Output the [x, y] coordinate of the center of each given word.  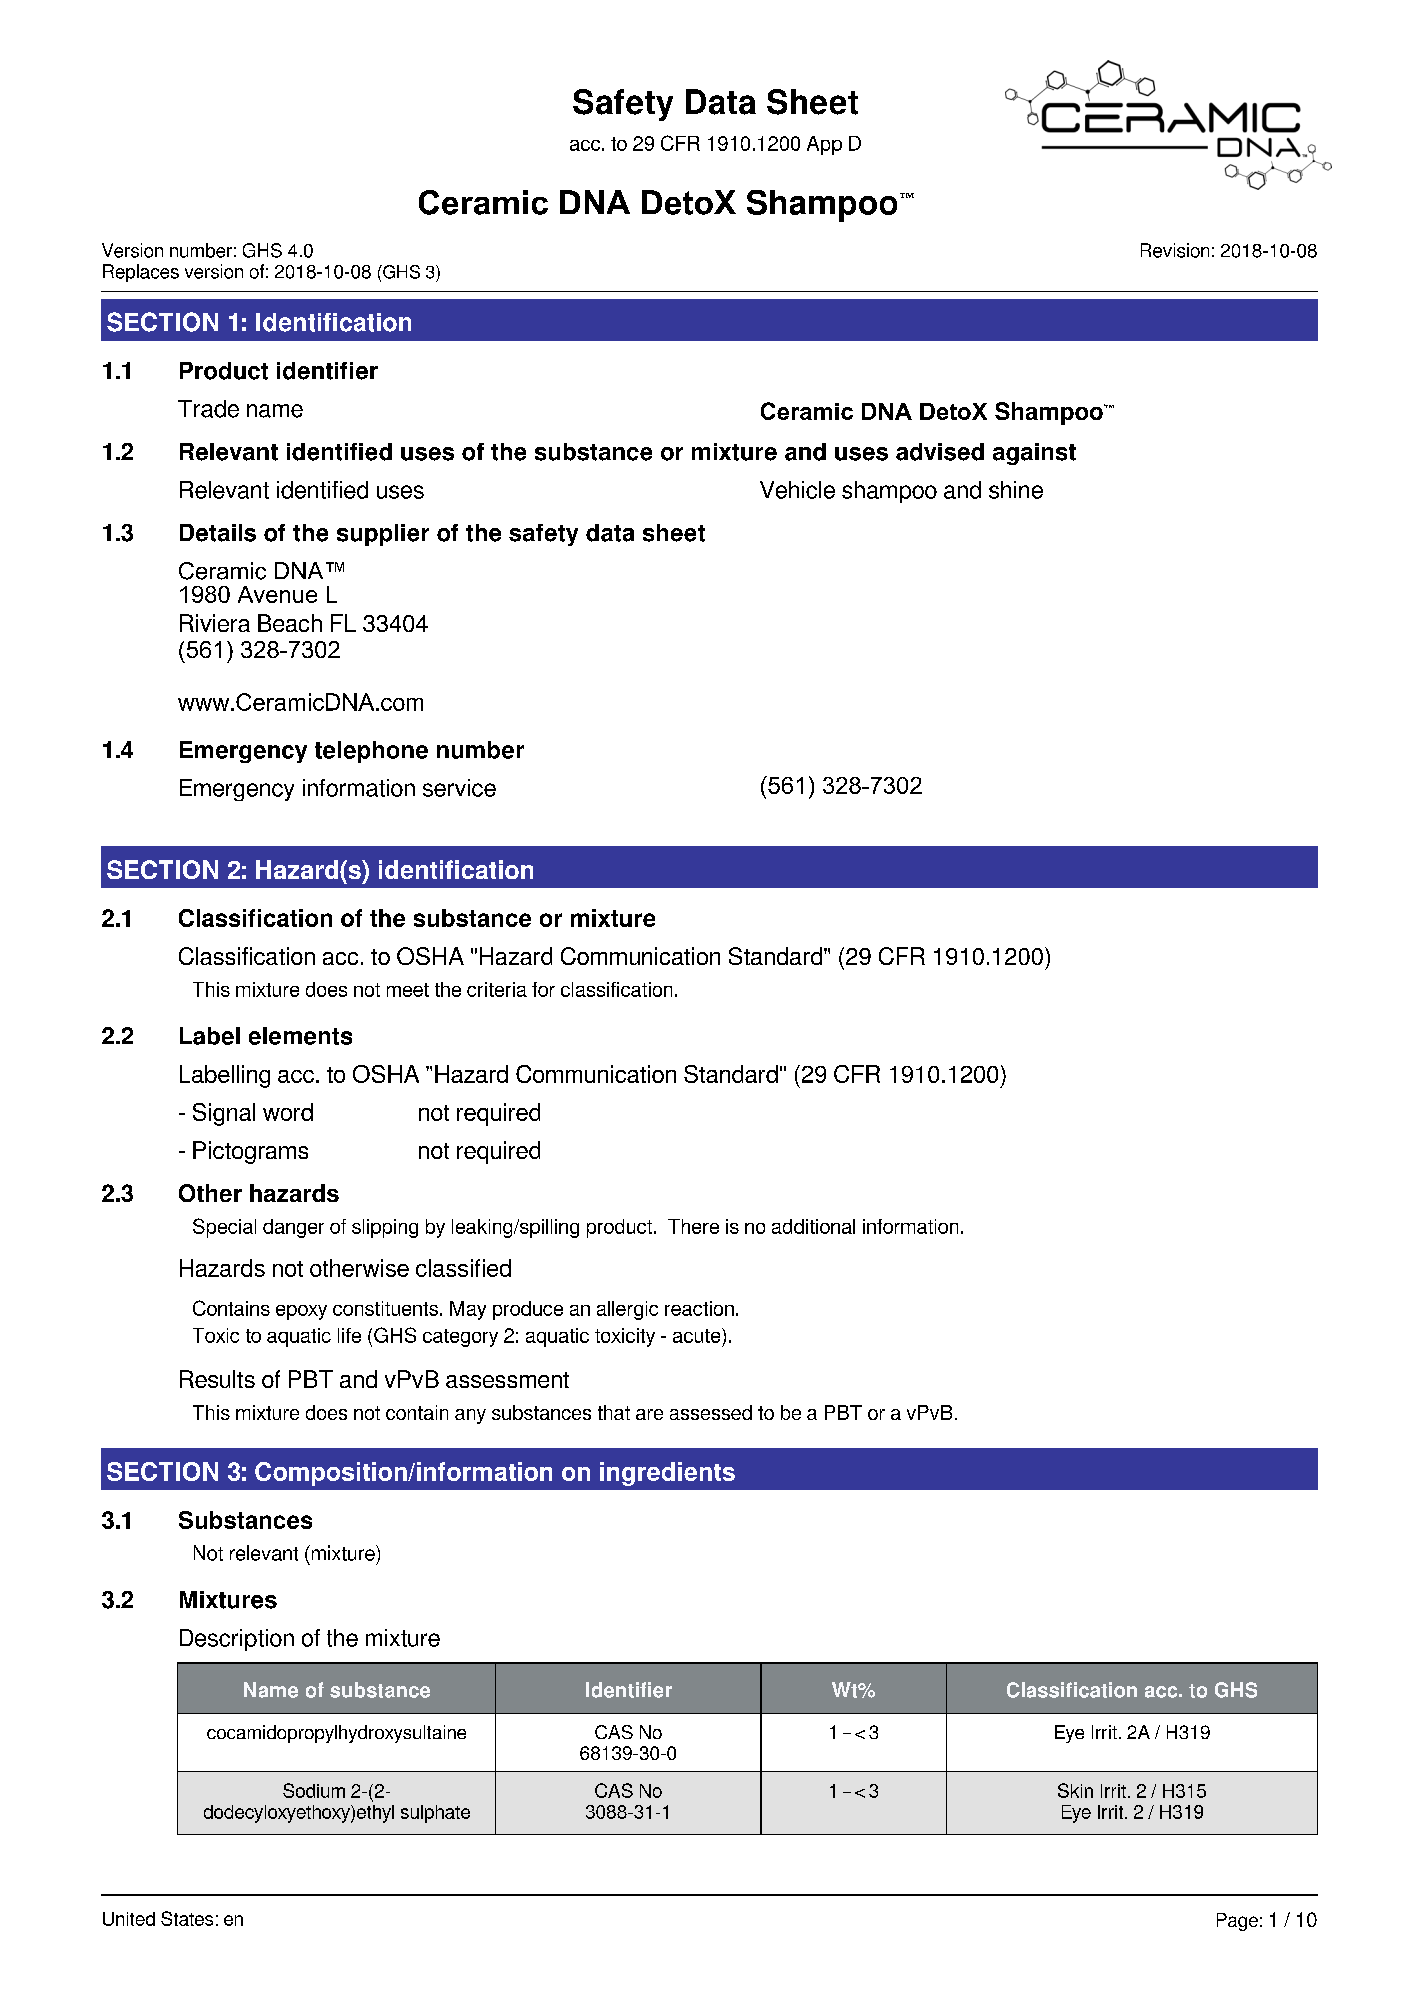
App [824, 145]
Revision [1175, 250]
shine [1016, 490]
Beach [290, 623]
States [187, 1918]
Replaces [141, 273]
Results [217, 1379]
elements [300, 1036]
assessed [711, 1412]
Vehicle [797, 490]
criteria [497, 989]
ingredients [667, 1474]
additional [813, 1226]
